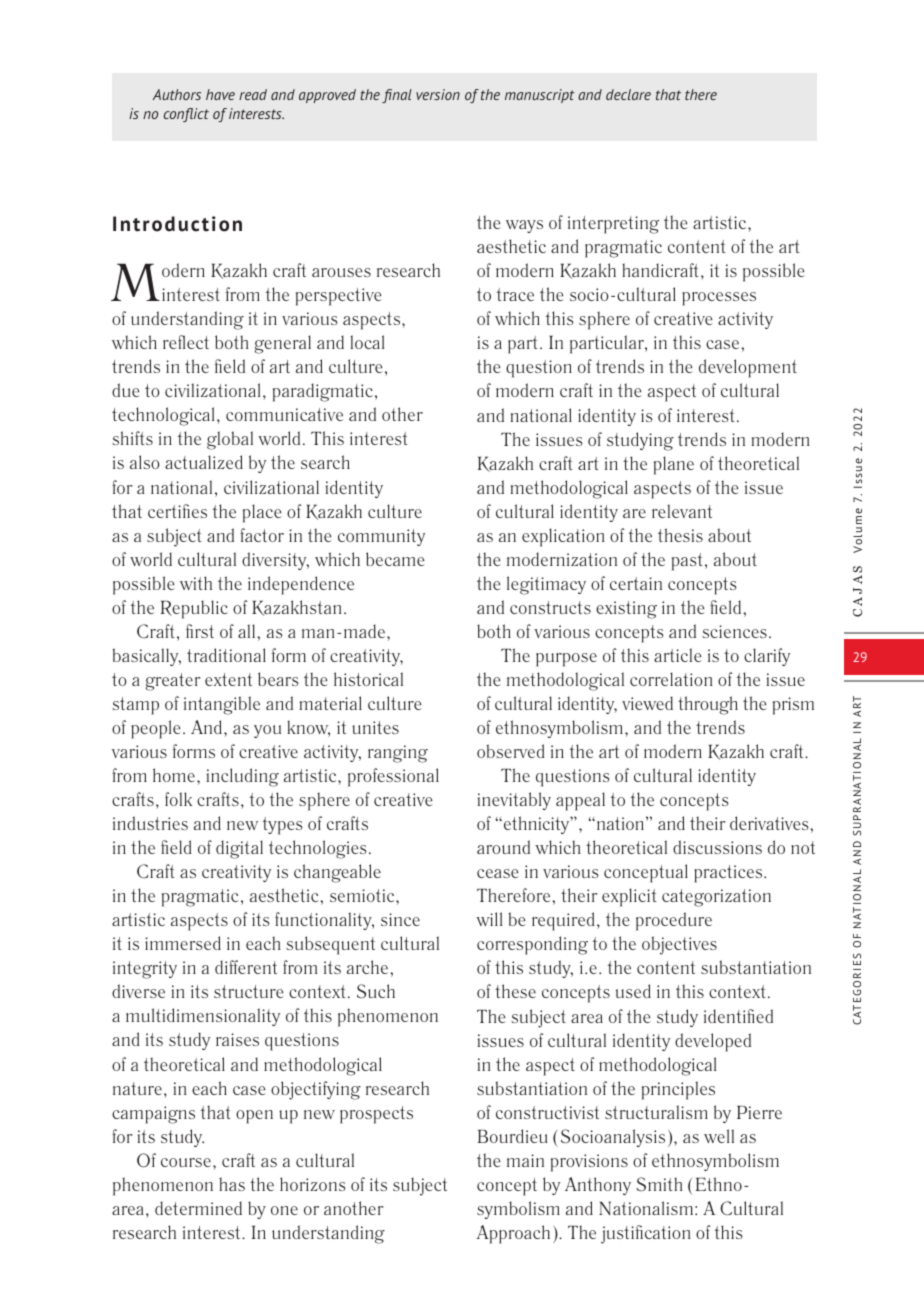 The height and width of the image is (1314, 924). I want to click on conflict, so click(186, 115).
